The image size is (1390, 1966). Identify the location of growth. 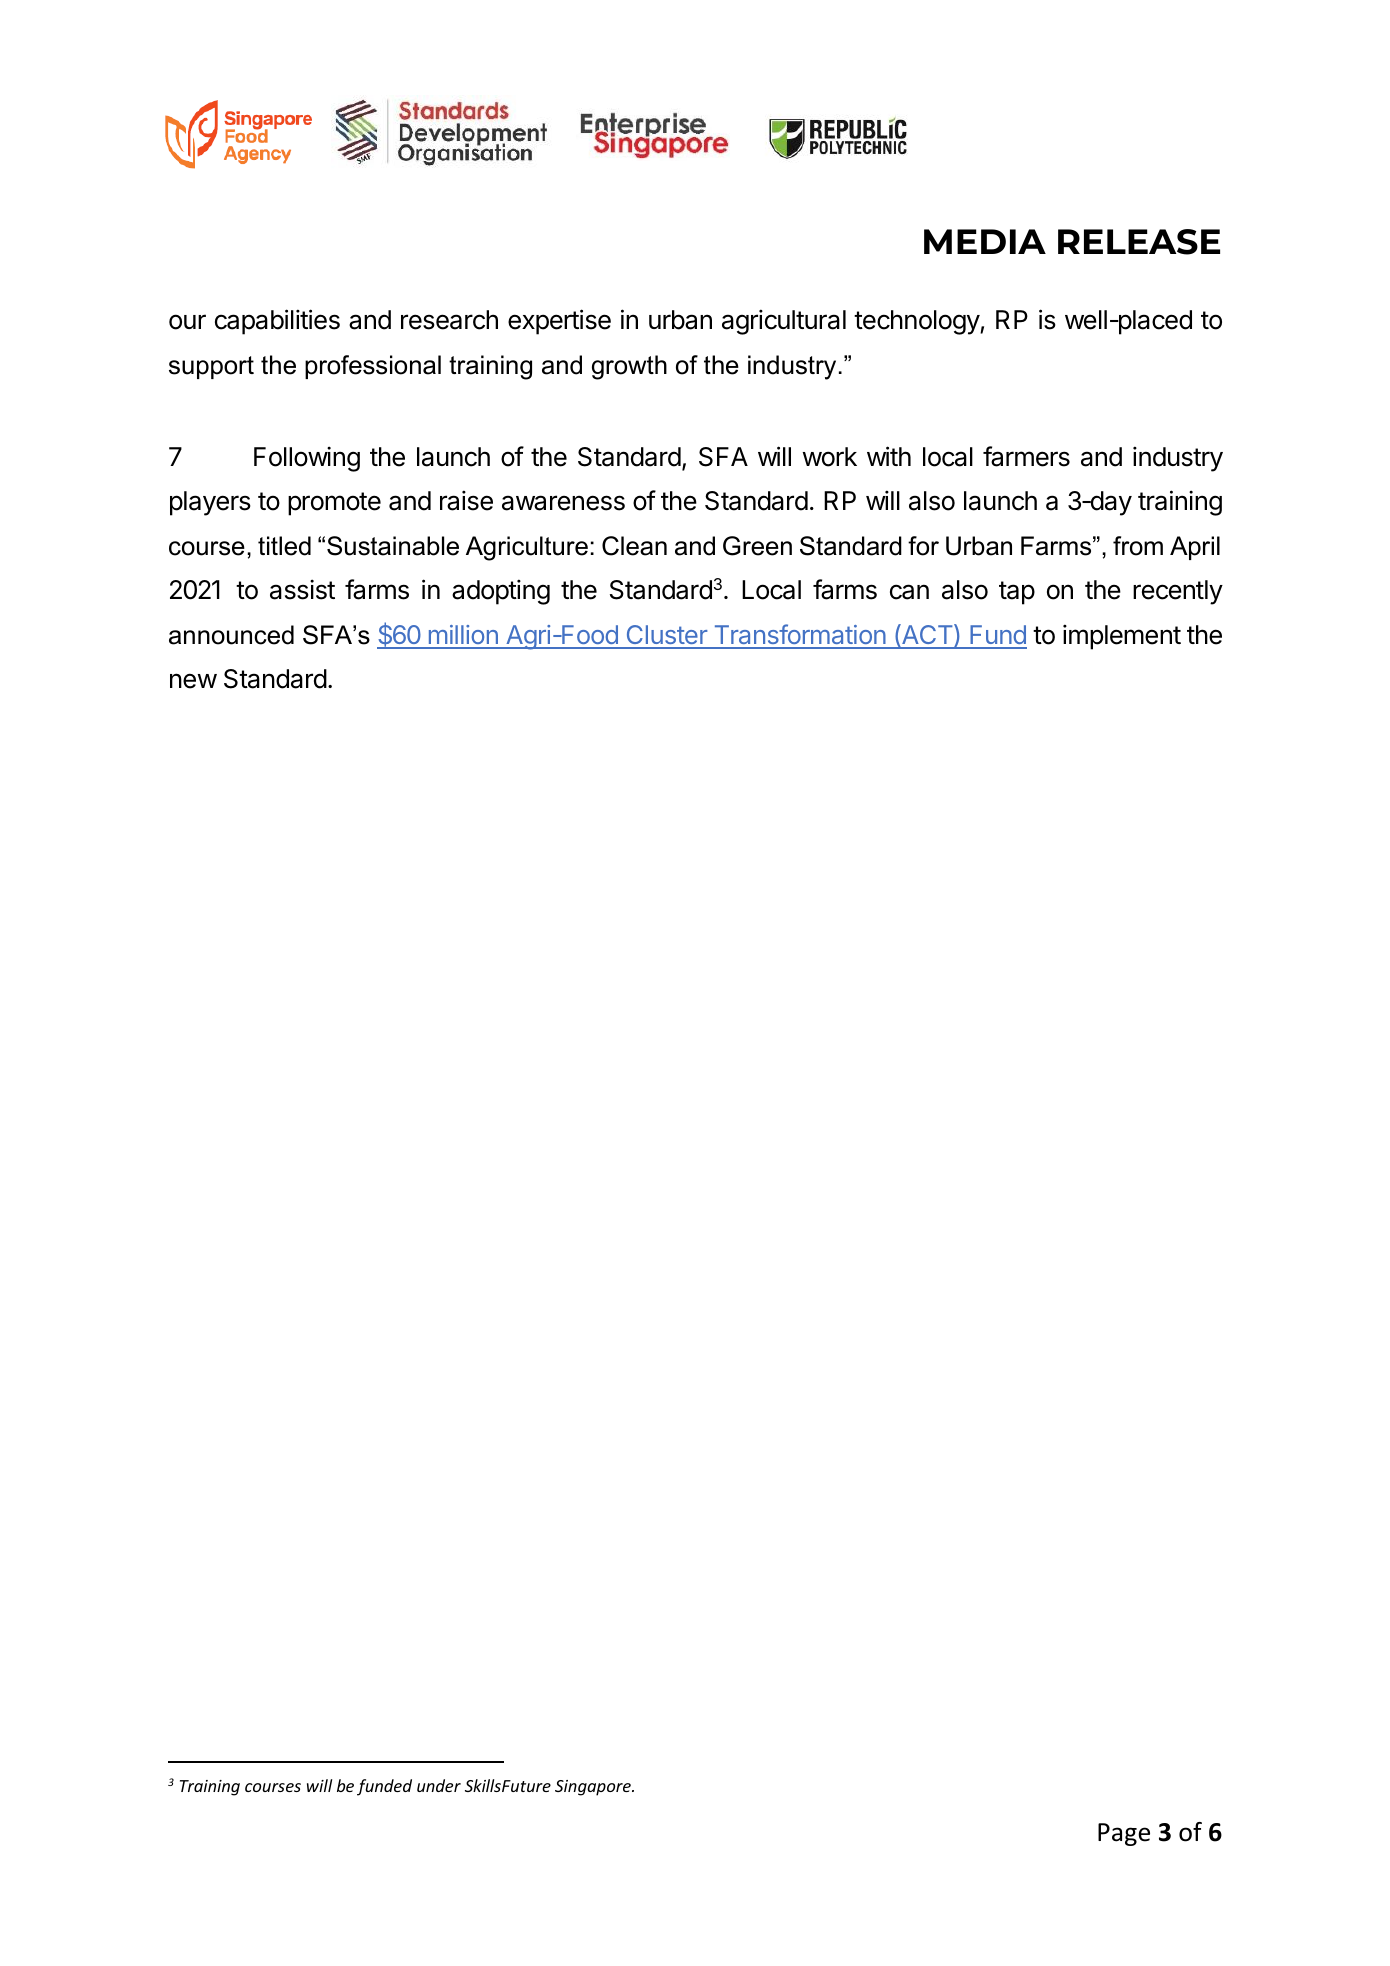
(629, 367).
